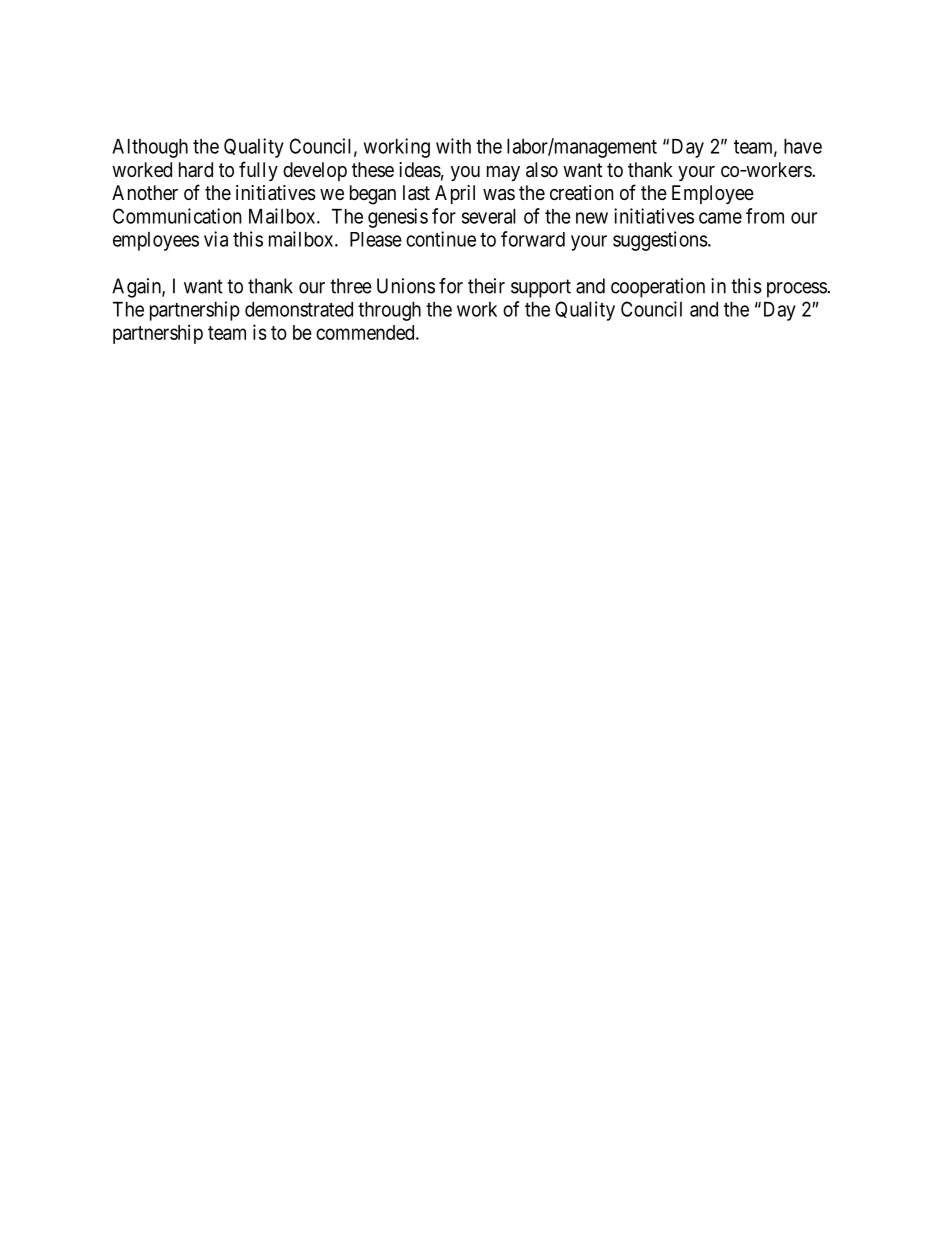 This screenshot has height=1233, width=952. Describe the element at coordinates (803, 146) in the screenshot. I see `have` at that location.
